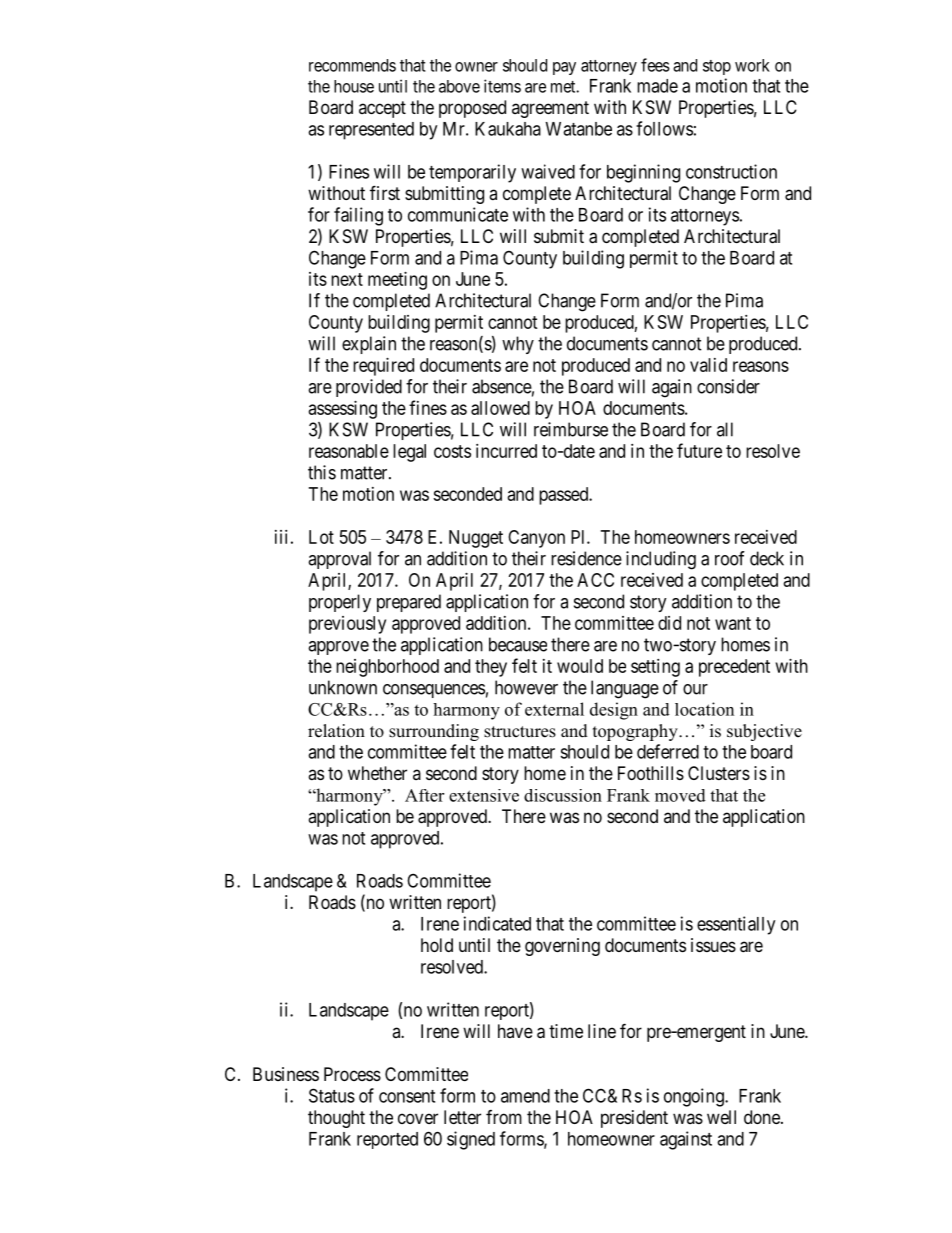 The image size is (952, 1233). Describe the element at coordinates (340, 603) in the image. I see `properly` at that location.
